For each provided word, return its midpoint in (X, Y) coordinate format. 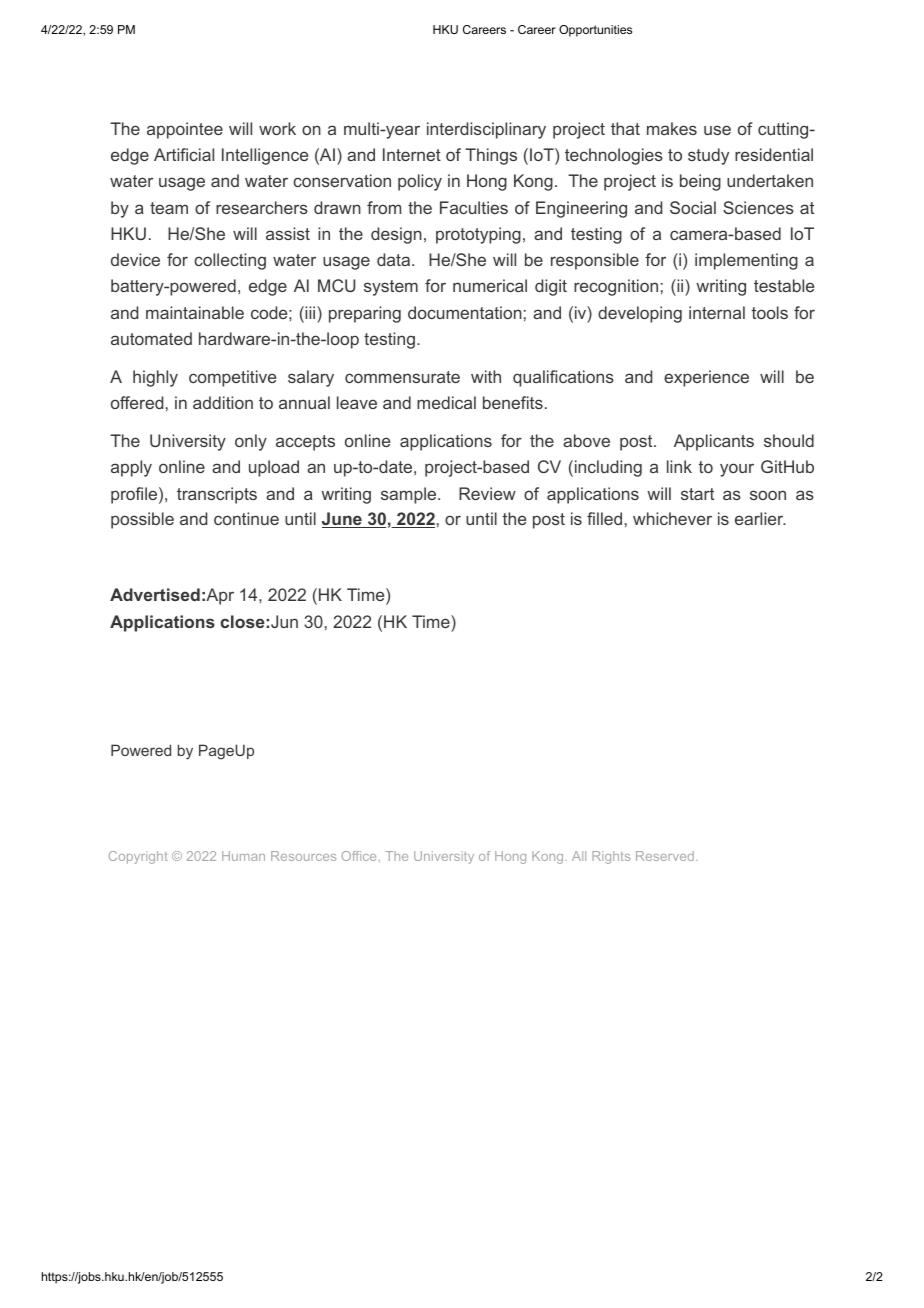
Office (359, 856)
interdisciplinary (486, 130)
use (717, 130)
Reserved (665, 856)
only (251, 442)
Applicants (714, 442)
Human (243, 856)
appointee (185, 130)
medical (446, 402)
